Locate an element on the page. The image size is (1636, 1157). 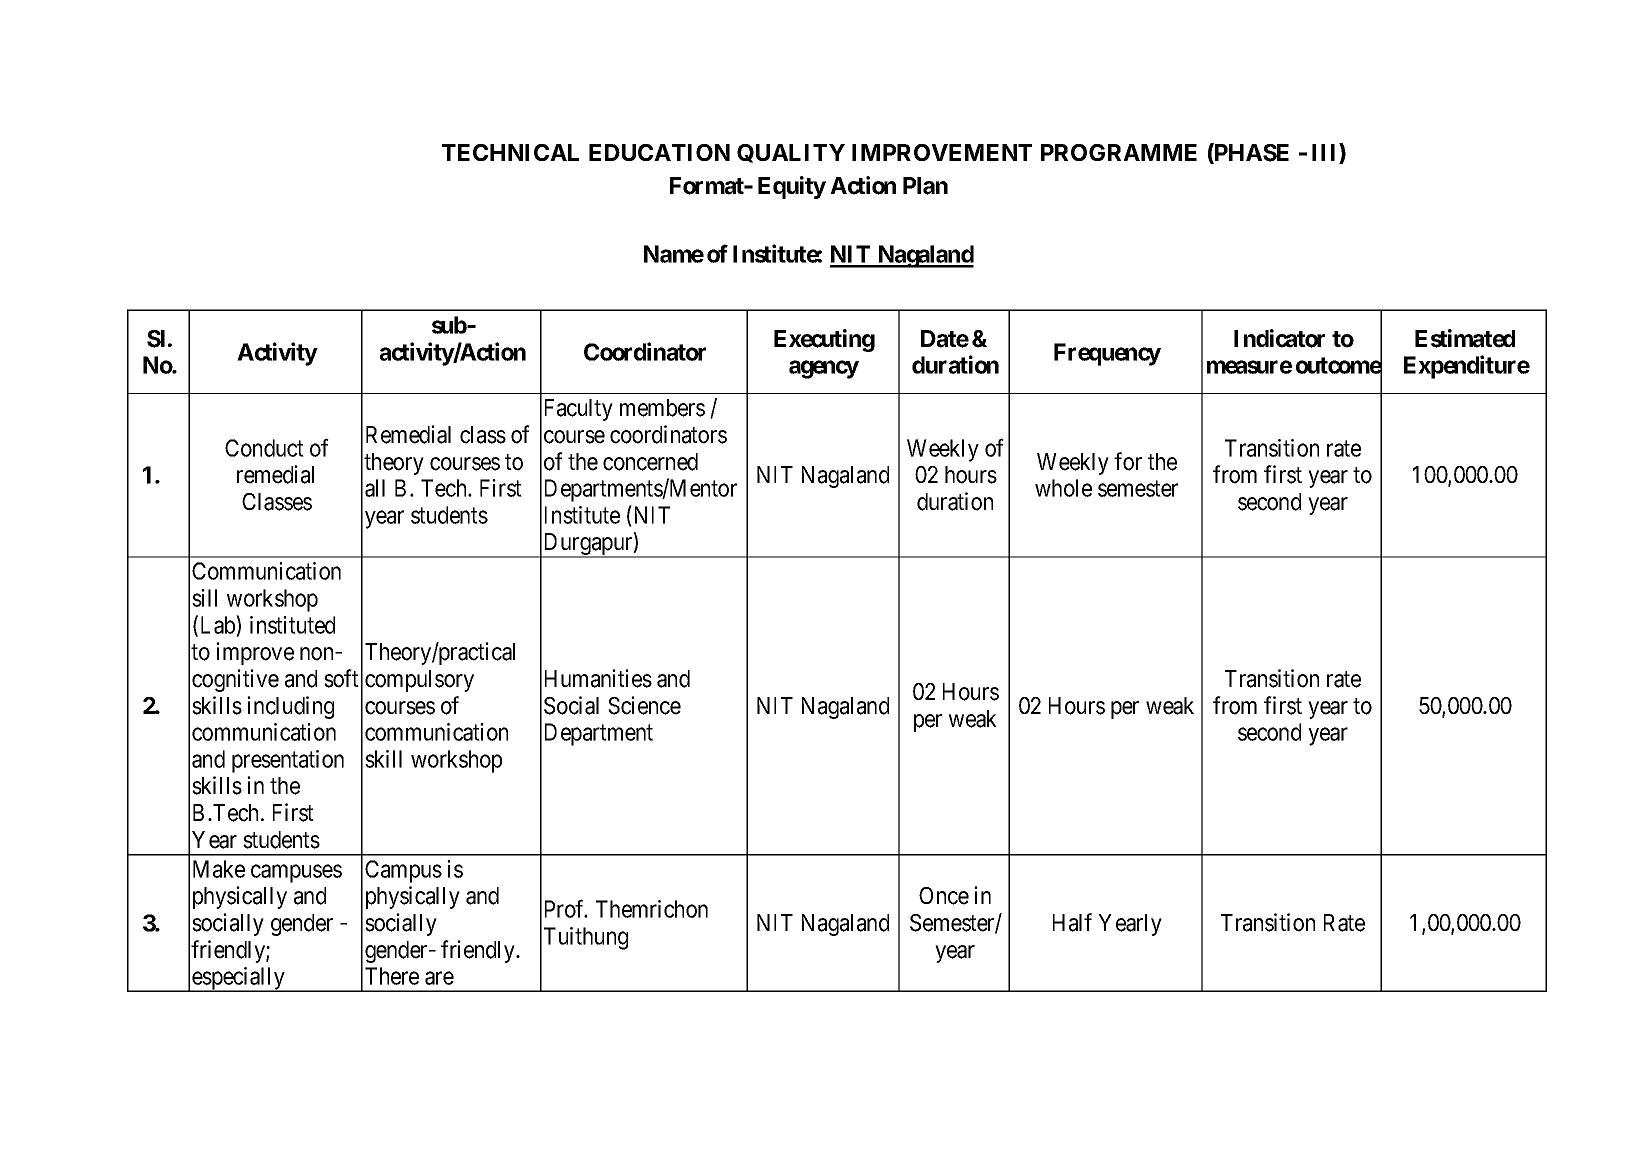
QUALITY is located at coordinates (791, 153).
